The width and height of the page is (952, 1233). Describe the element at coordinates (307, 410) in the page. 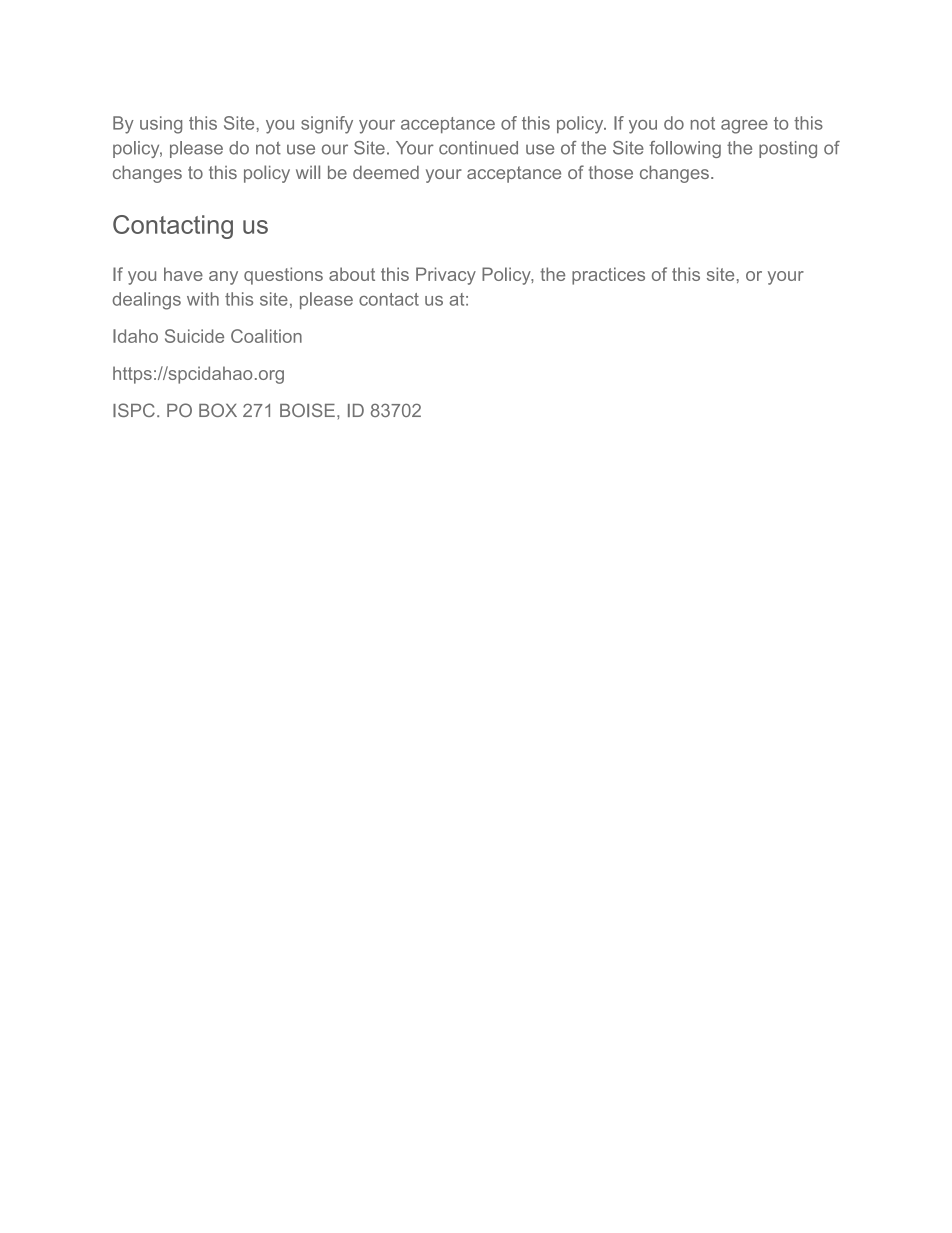

I see `BOISE` at that location.
